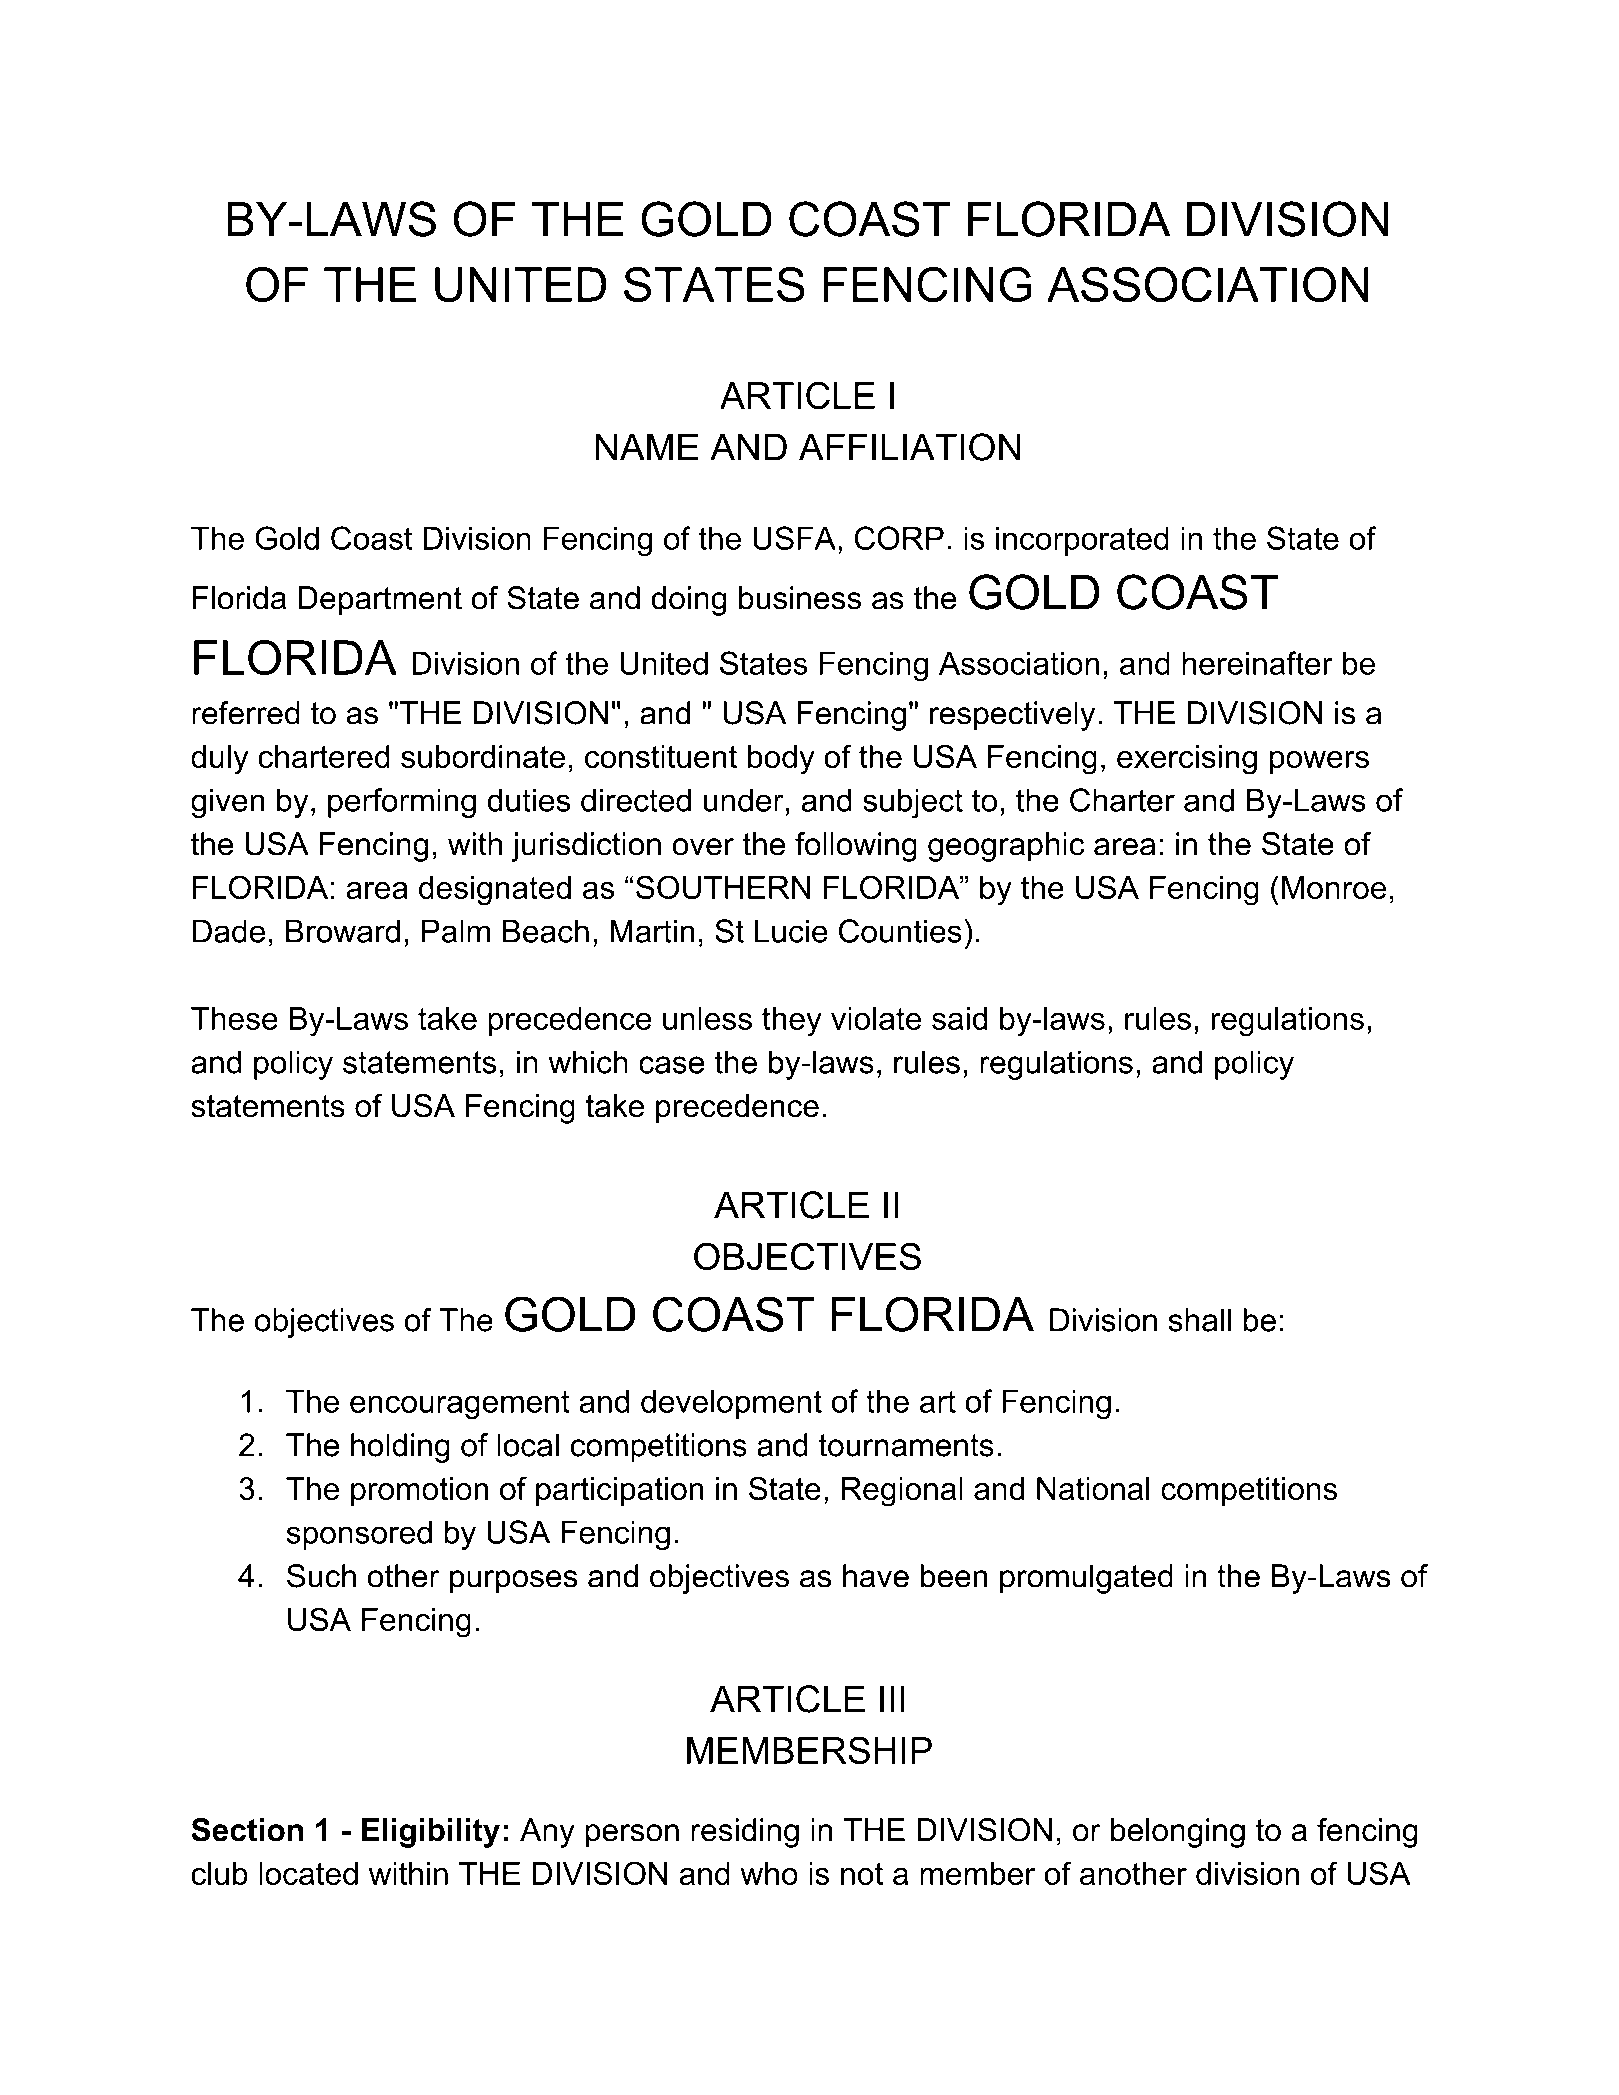 The width and height of the page is (1619, 2095). Describe the element at coordinates (909, 447) in the page. I see `AFFILIATION` at that location.
